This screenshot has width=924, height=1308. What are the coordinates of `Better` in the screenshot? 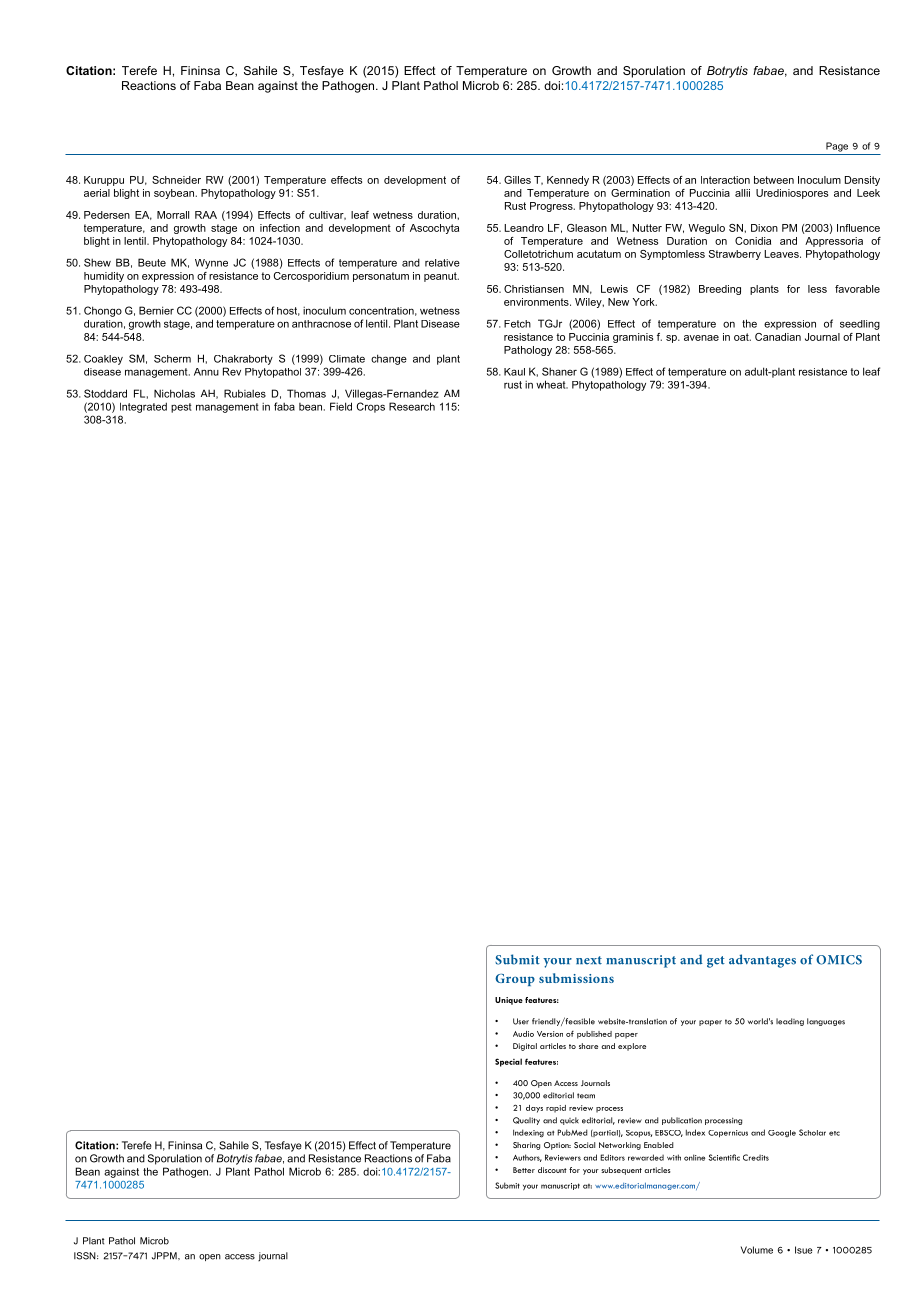 It's located at (524, 1170).
